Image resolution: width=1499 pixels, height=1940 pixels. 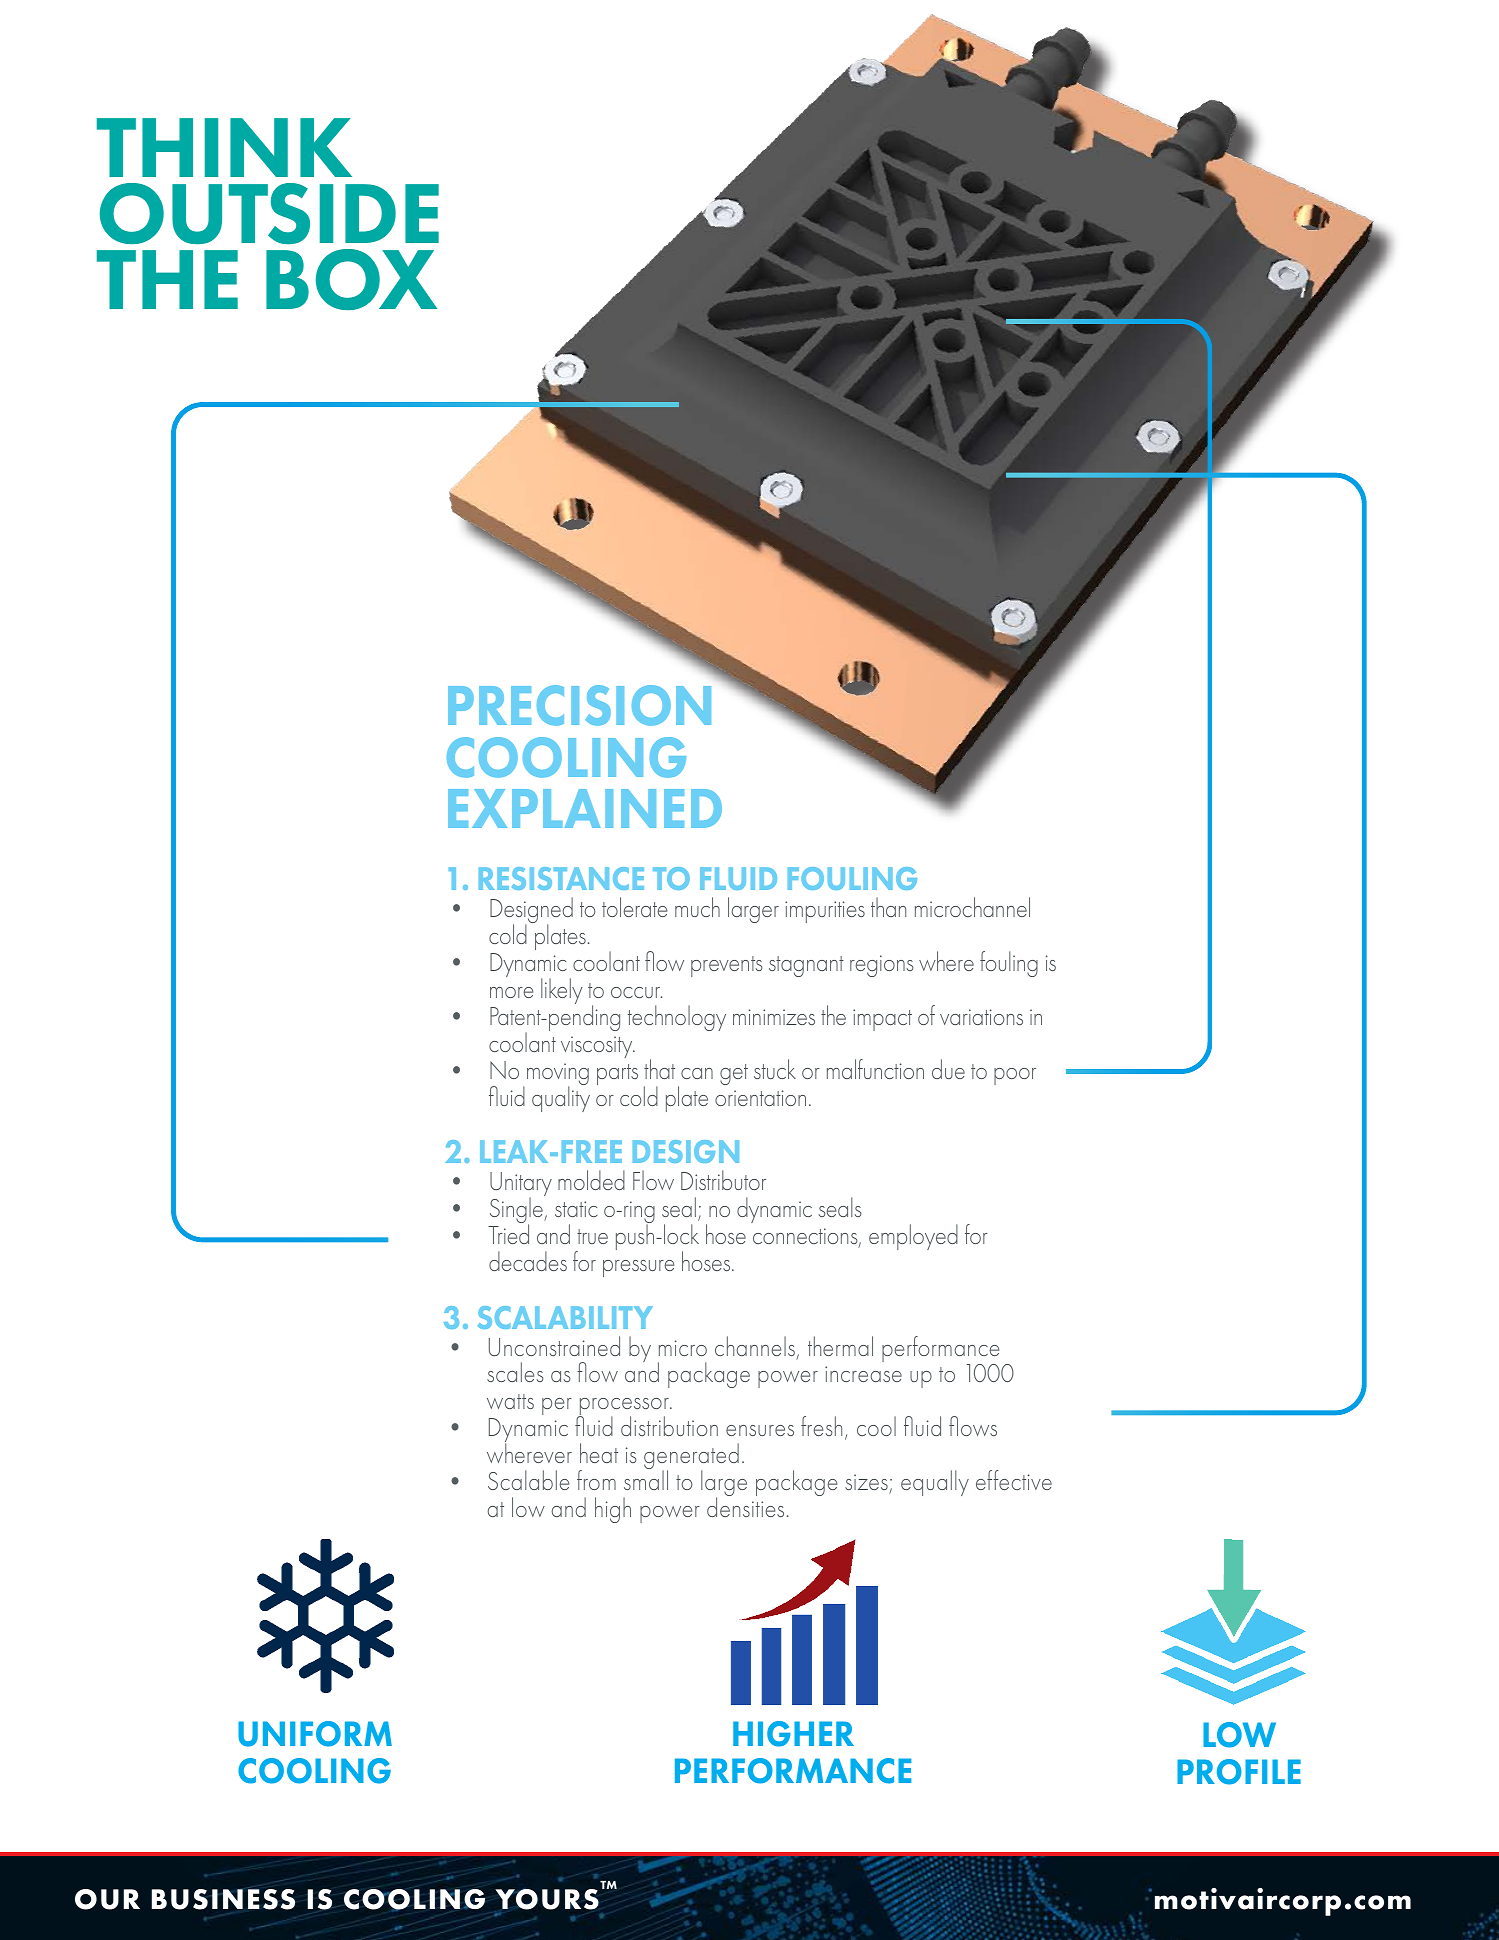 What do you see at coordinates (579, 705) in the screenshot?
I see `PRECISION` at bounding box center [579, 705].
